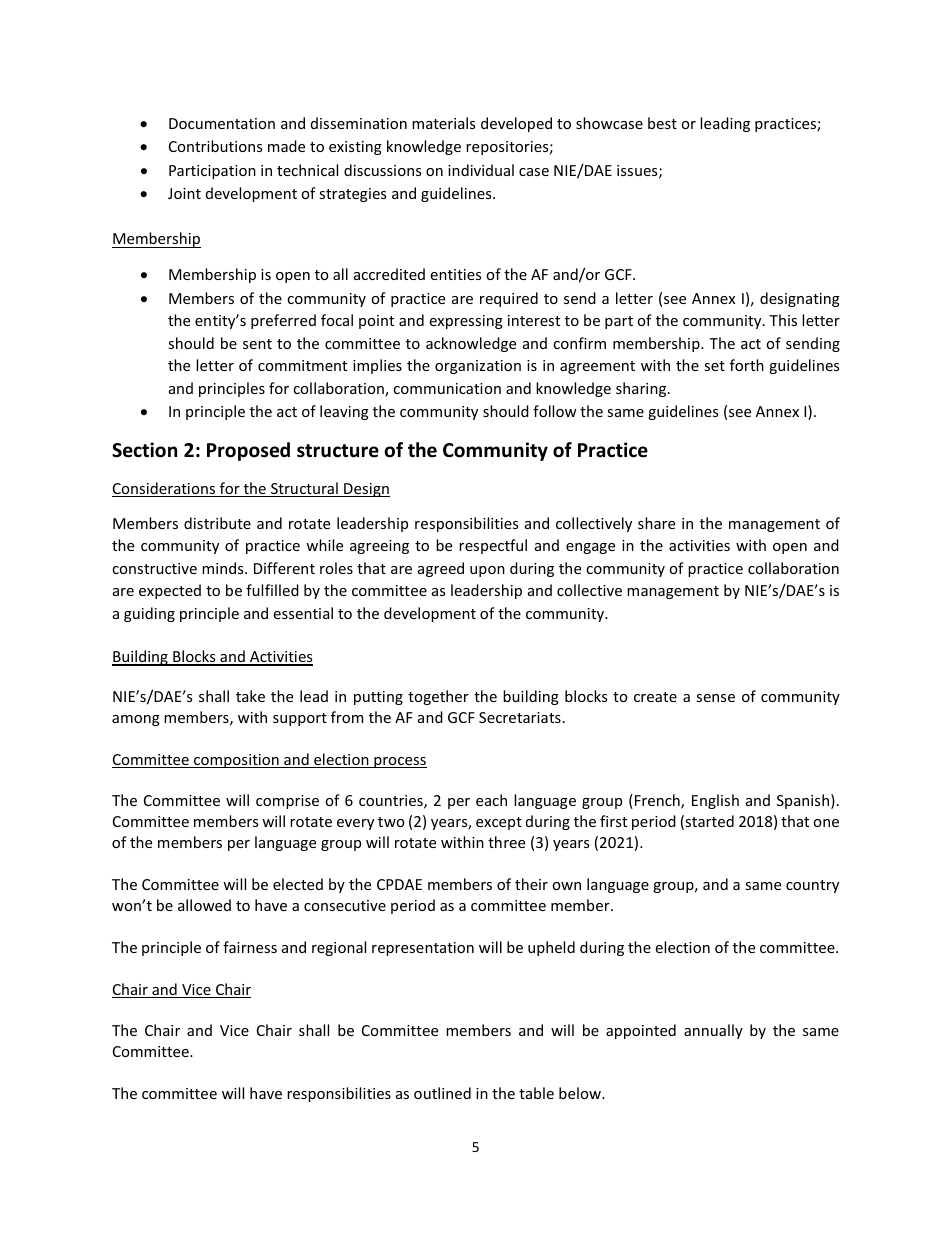  Describe the element at coordinates (248, 451) in the page. I see `Proposed` at that location.
